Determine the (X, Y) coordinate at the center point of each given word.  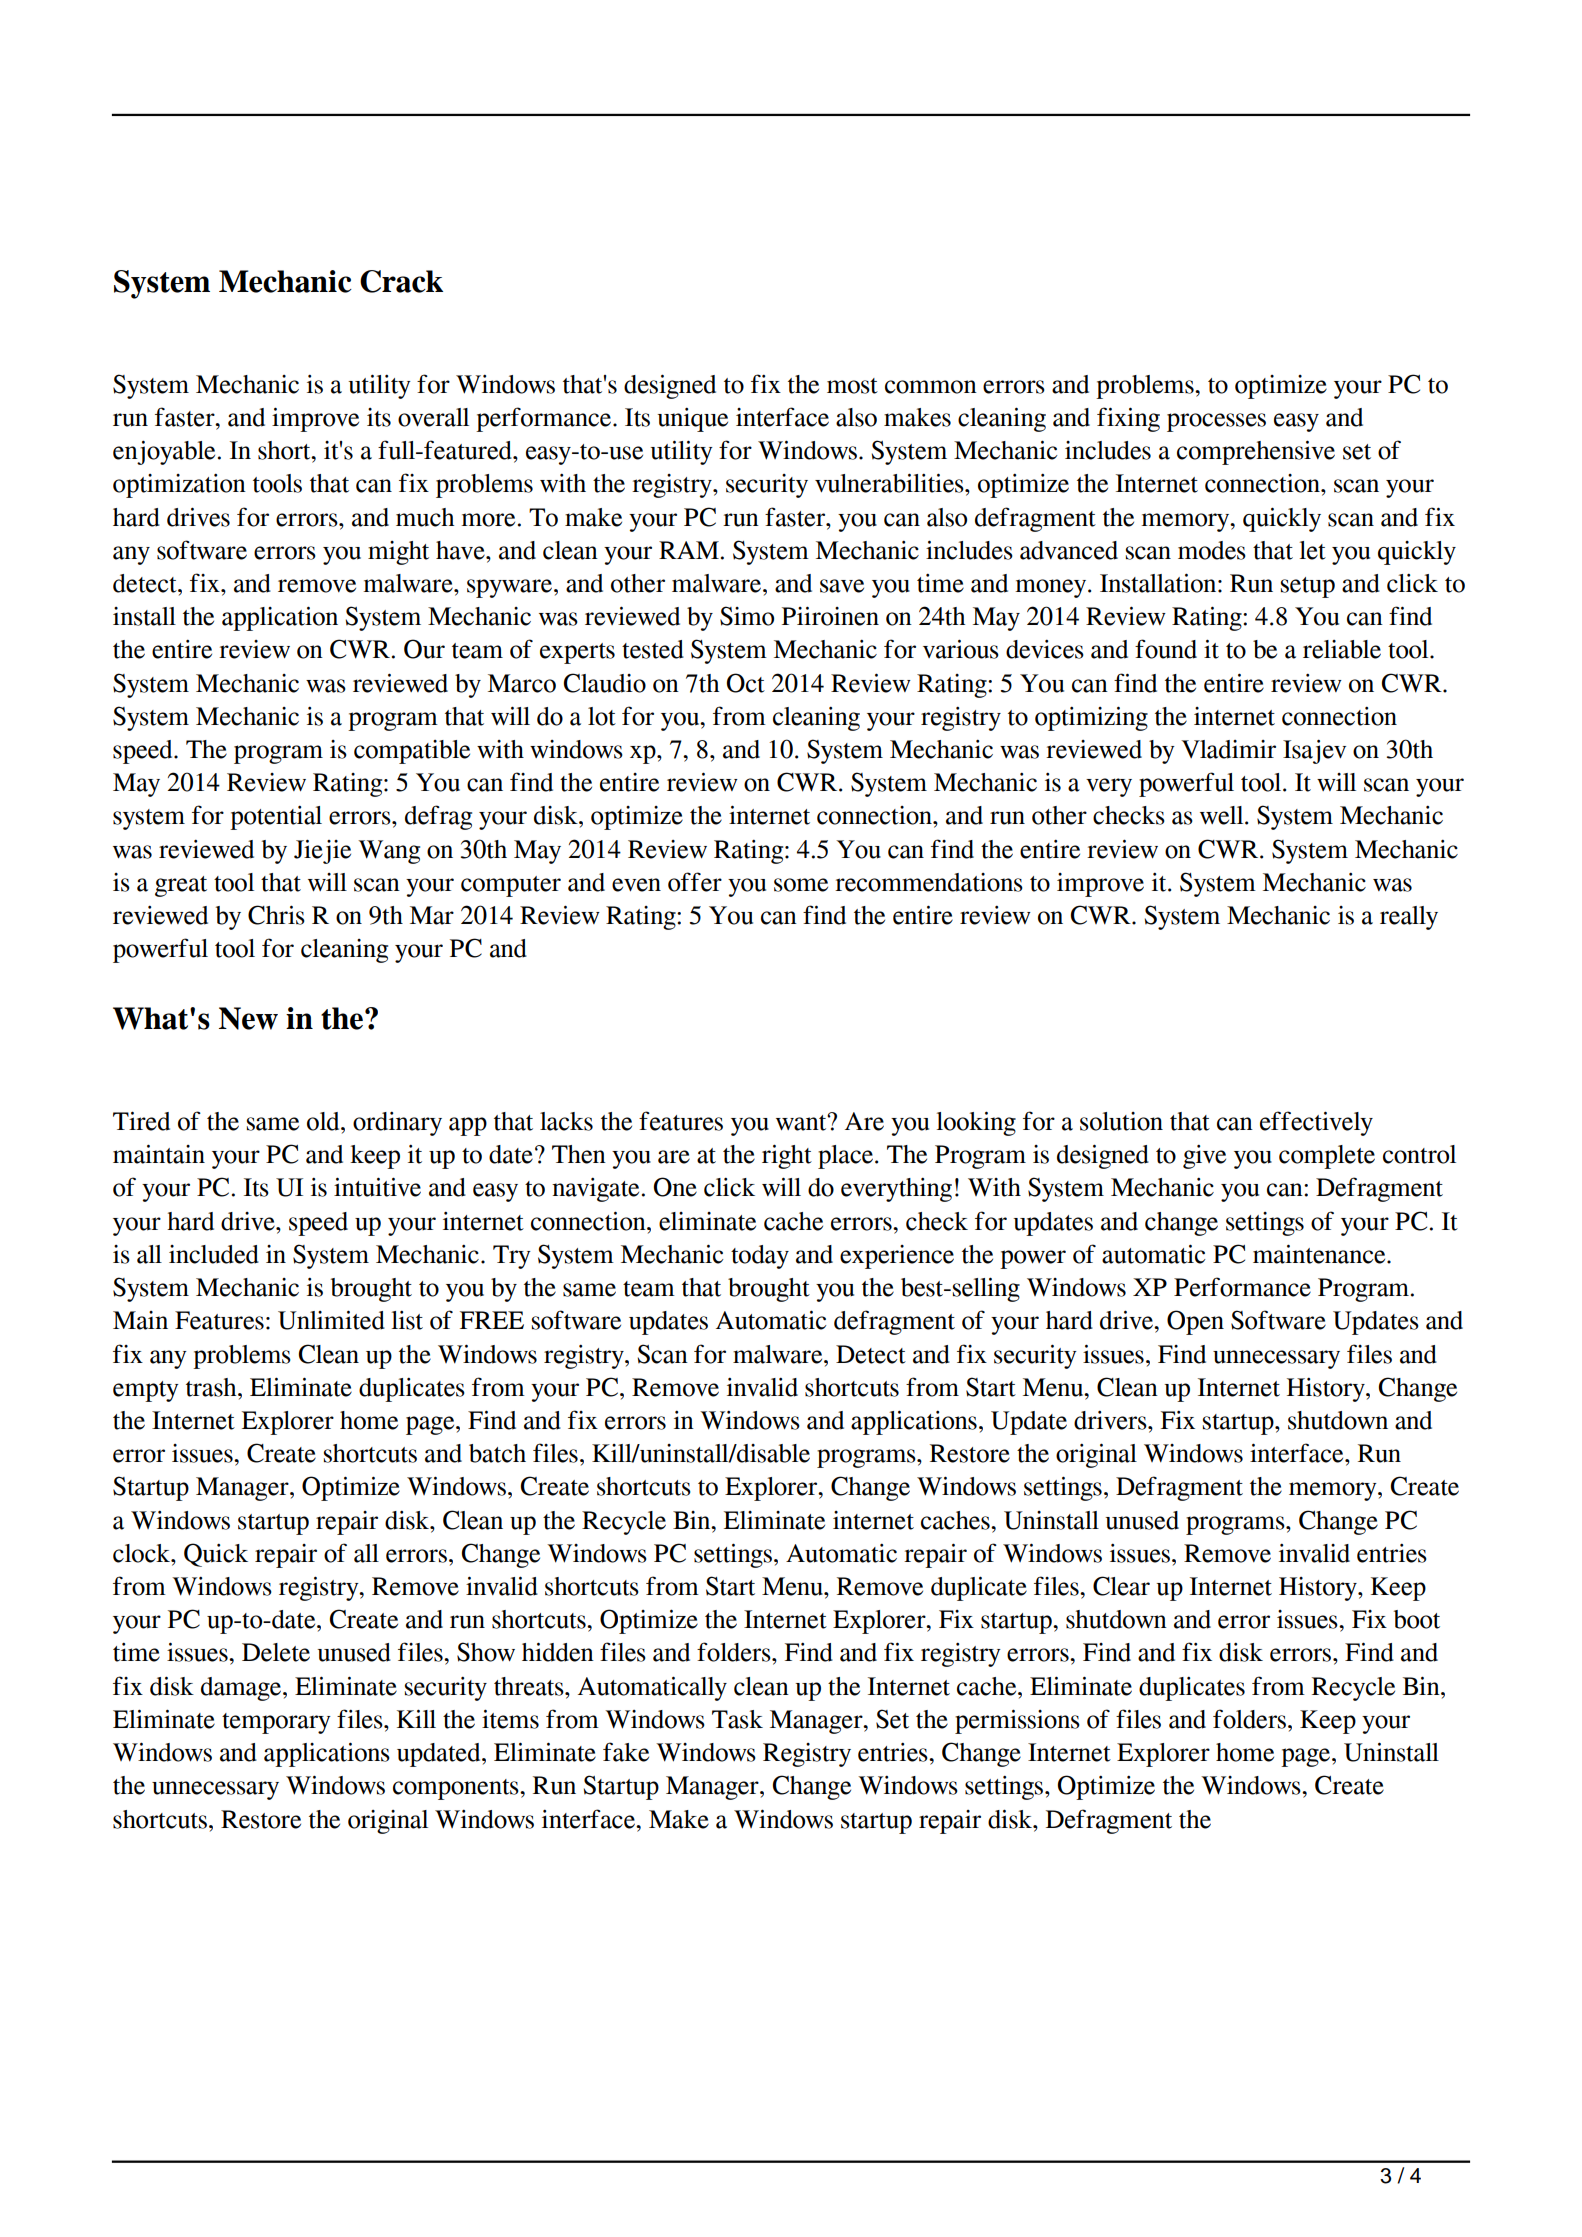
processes (1216, 422)
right (787, 1156)
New (248, 1018)
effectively (1316, 1123)
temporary (276, 1723)
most (852, 386)
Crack (401, 281)
